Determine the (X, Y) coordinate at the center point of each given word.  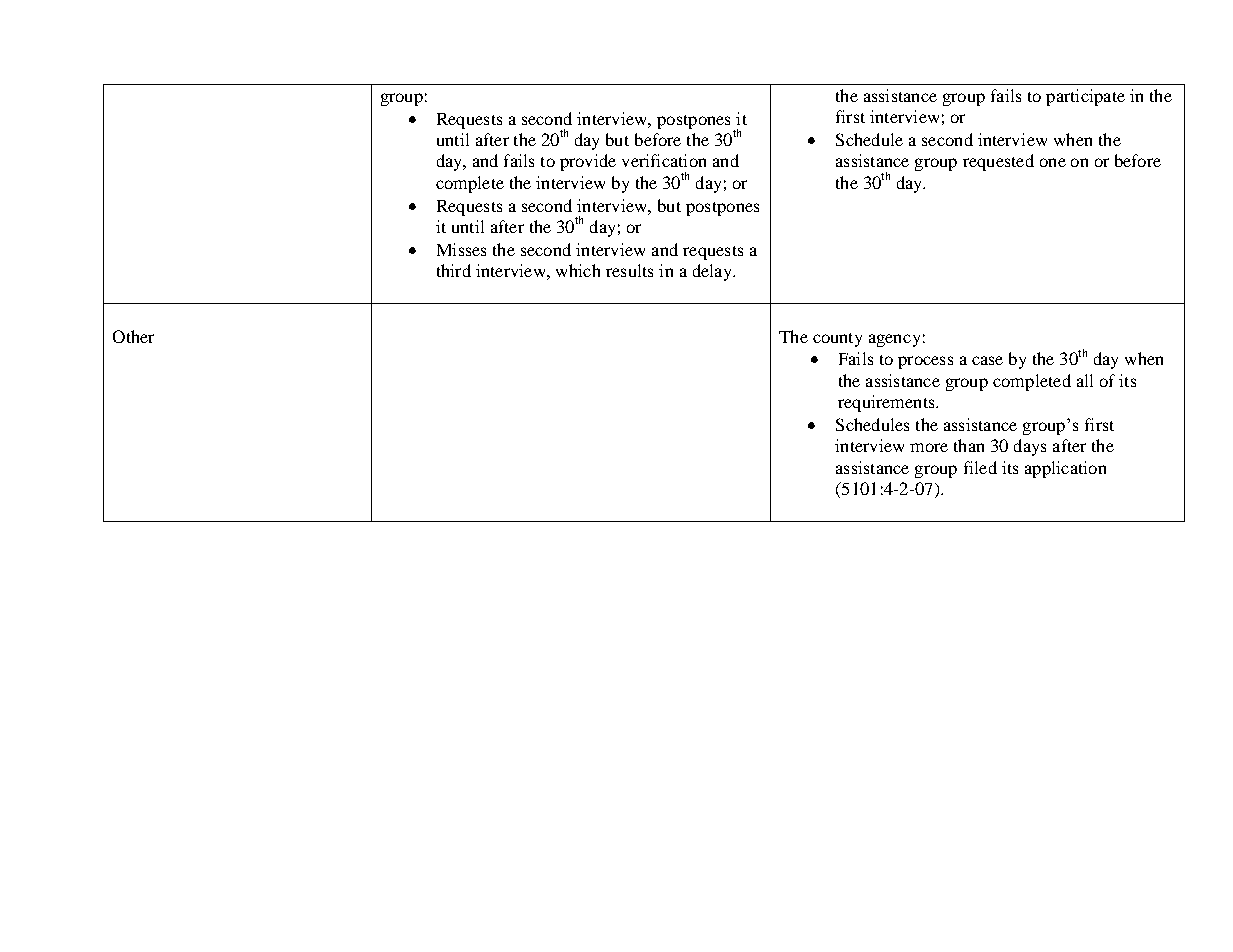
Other (133, 336)
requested (998, 162)
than (969, 445)
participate (1085, 97)
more (929, 447)
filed (980, 467)
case (987, 360)
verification (664, 160)
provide (588, 162)
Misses (461, 249)
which (578, 270)
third (454, 270)
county (837, 340)
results (629, 270)
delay (713, 272)
